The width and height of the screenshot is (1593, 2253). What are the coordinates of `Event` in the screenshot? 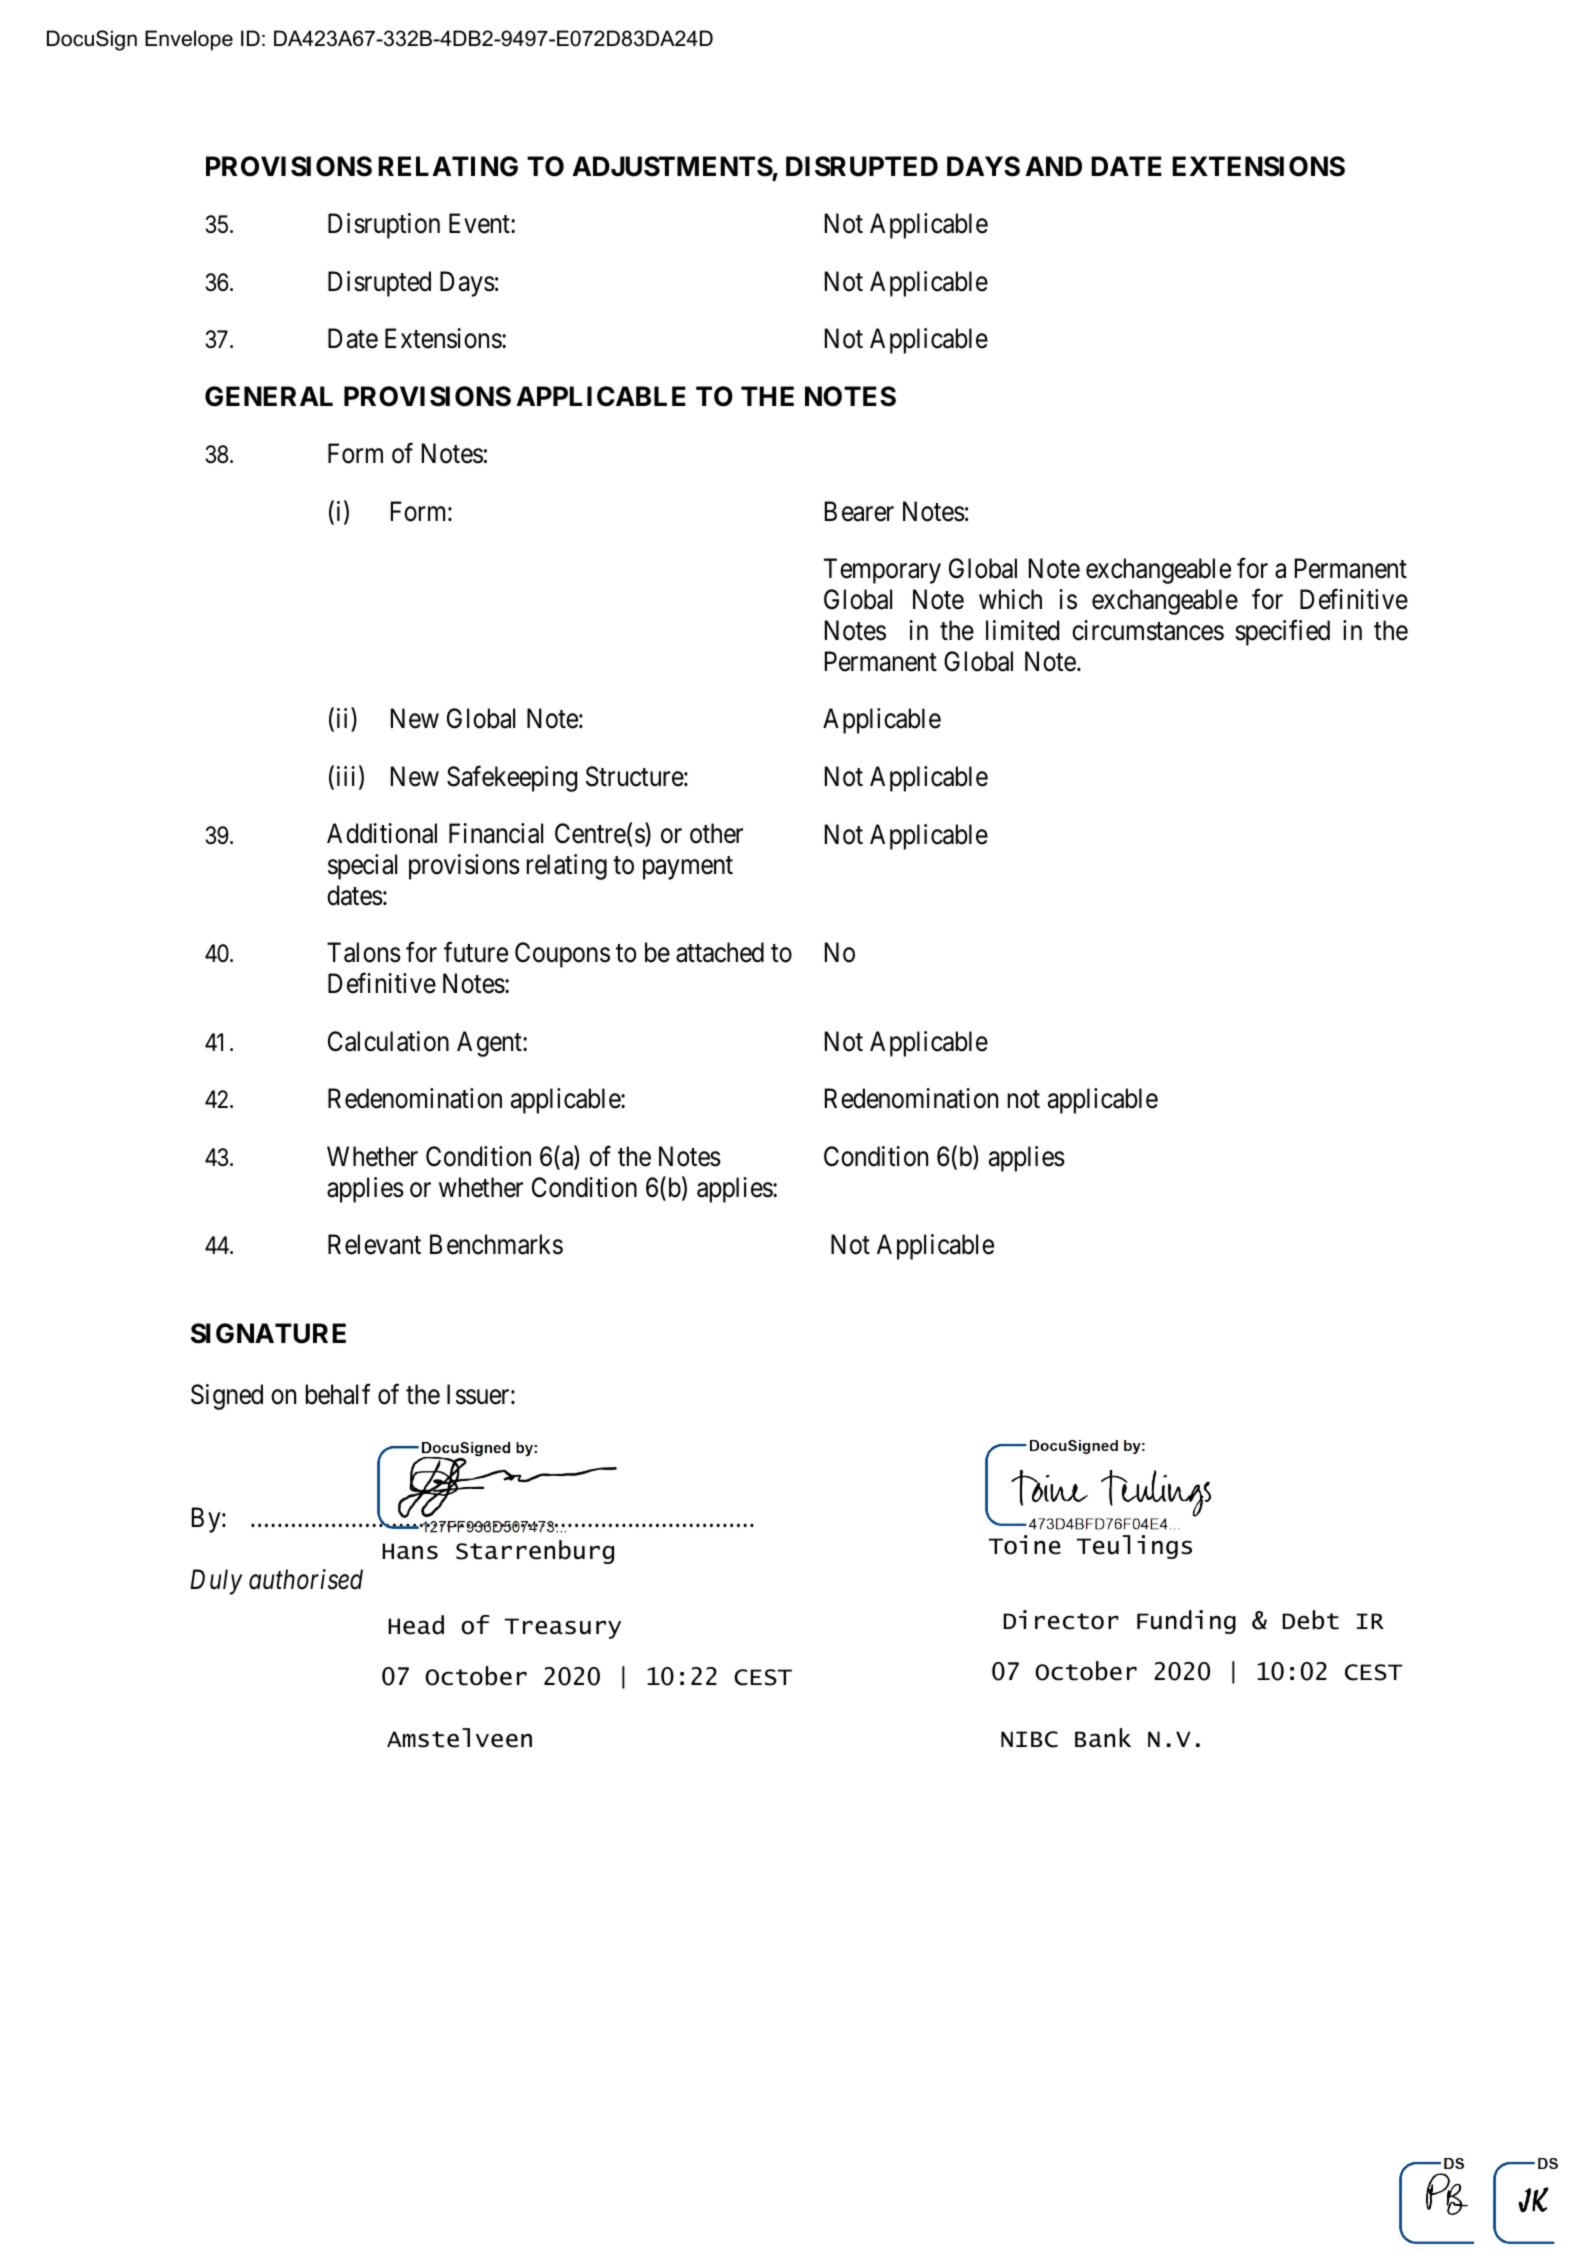 It's located at (480, 224).
